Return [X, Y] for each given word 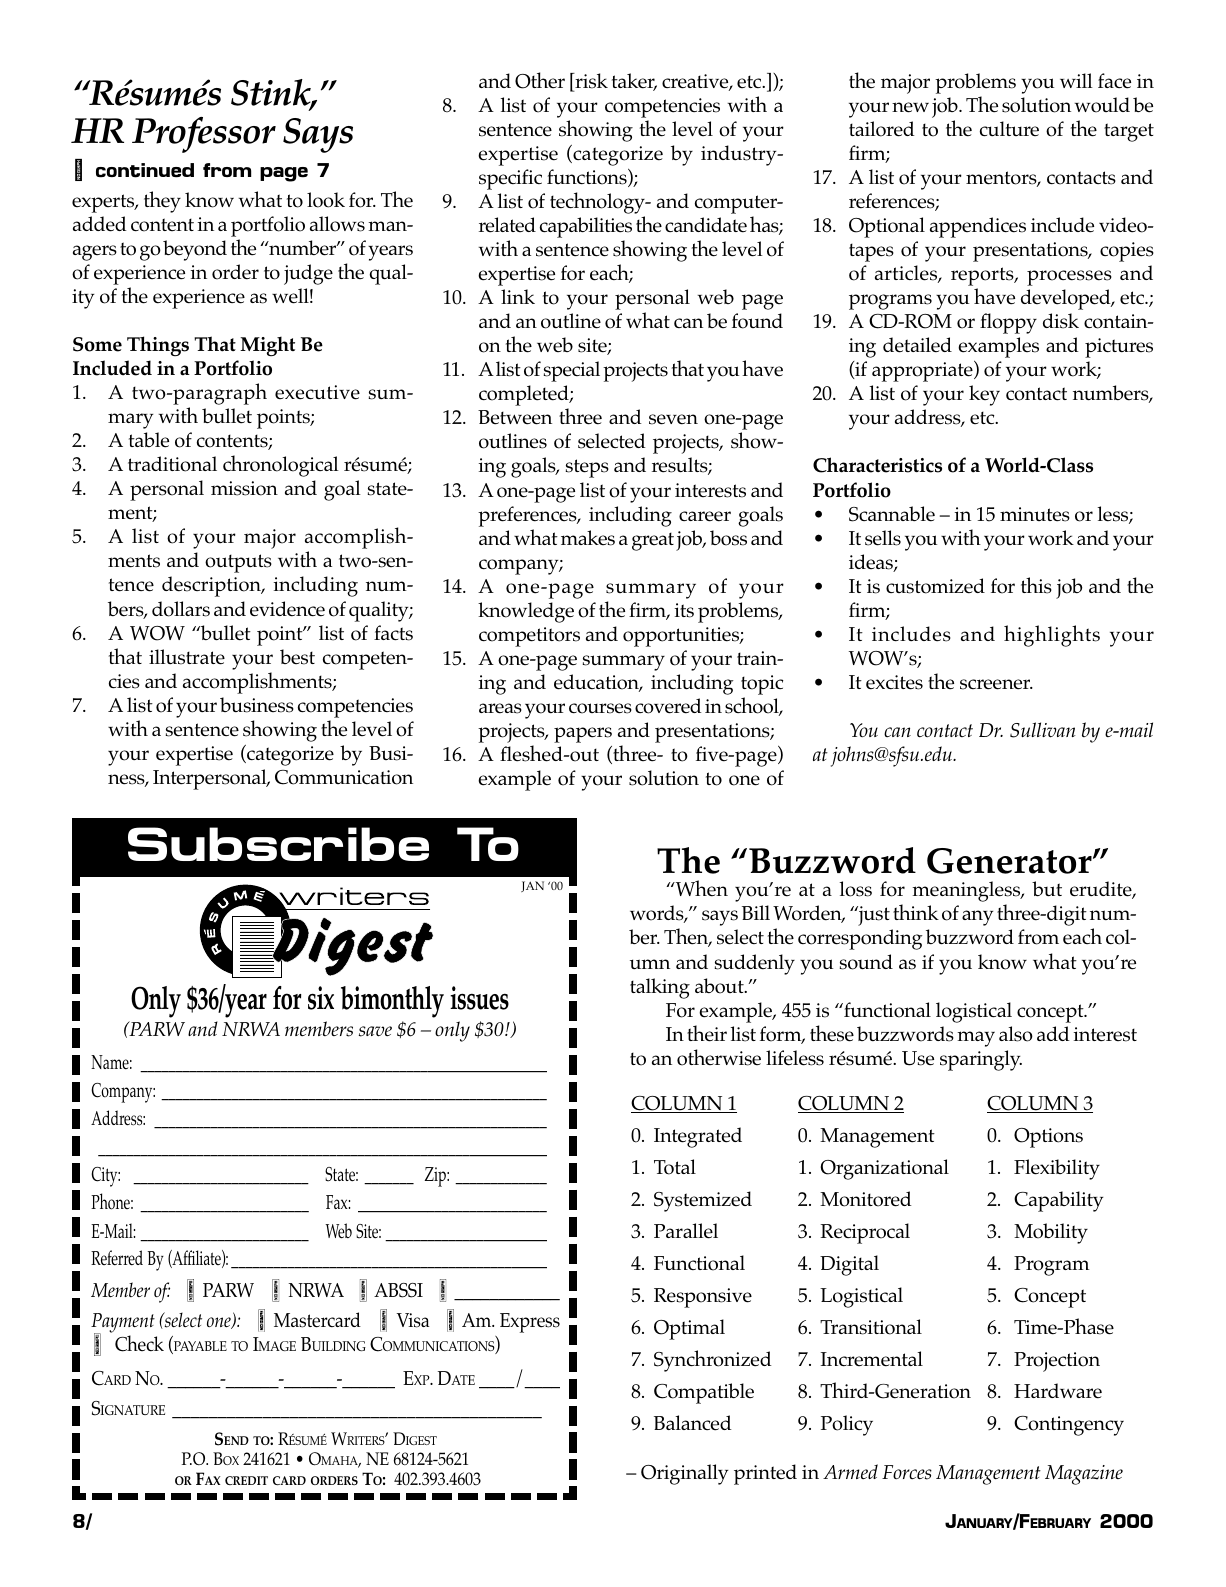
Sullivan [1043, 730]
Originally [684, 1474]
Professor [204, 135]
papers [583, 735]
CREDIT [246, 1480]
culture [1009, 128]
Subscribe [278, 844]
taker [634, 82]
